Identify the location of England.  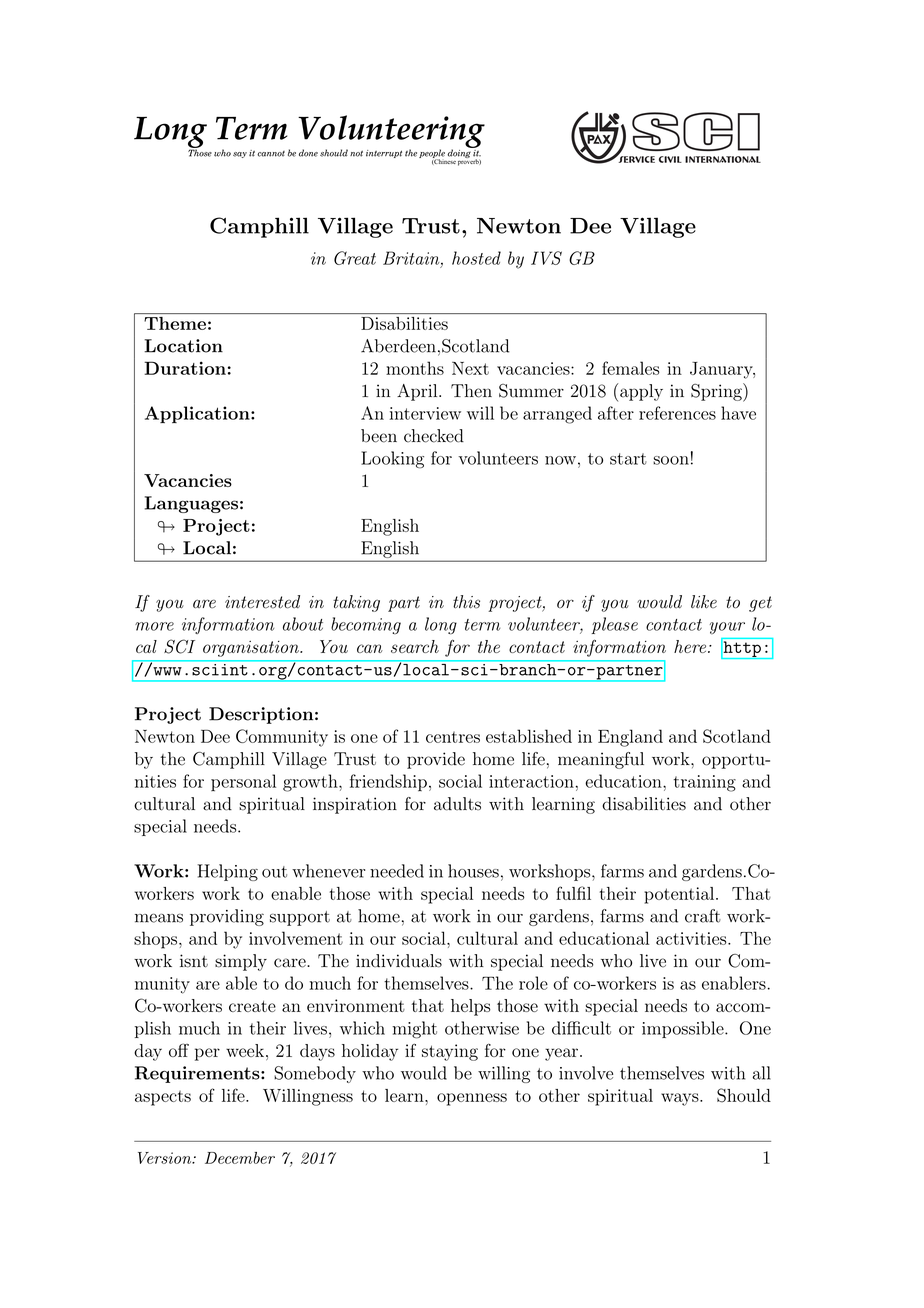
(630, 738).
